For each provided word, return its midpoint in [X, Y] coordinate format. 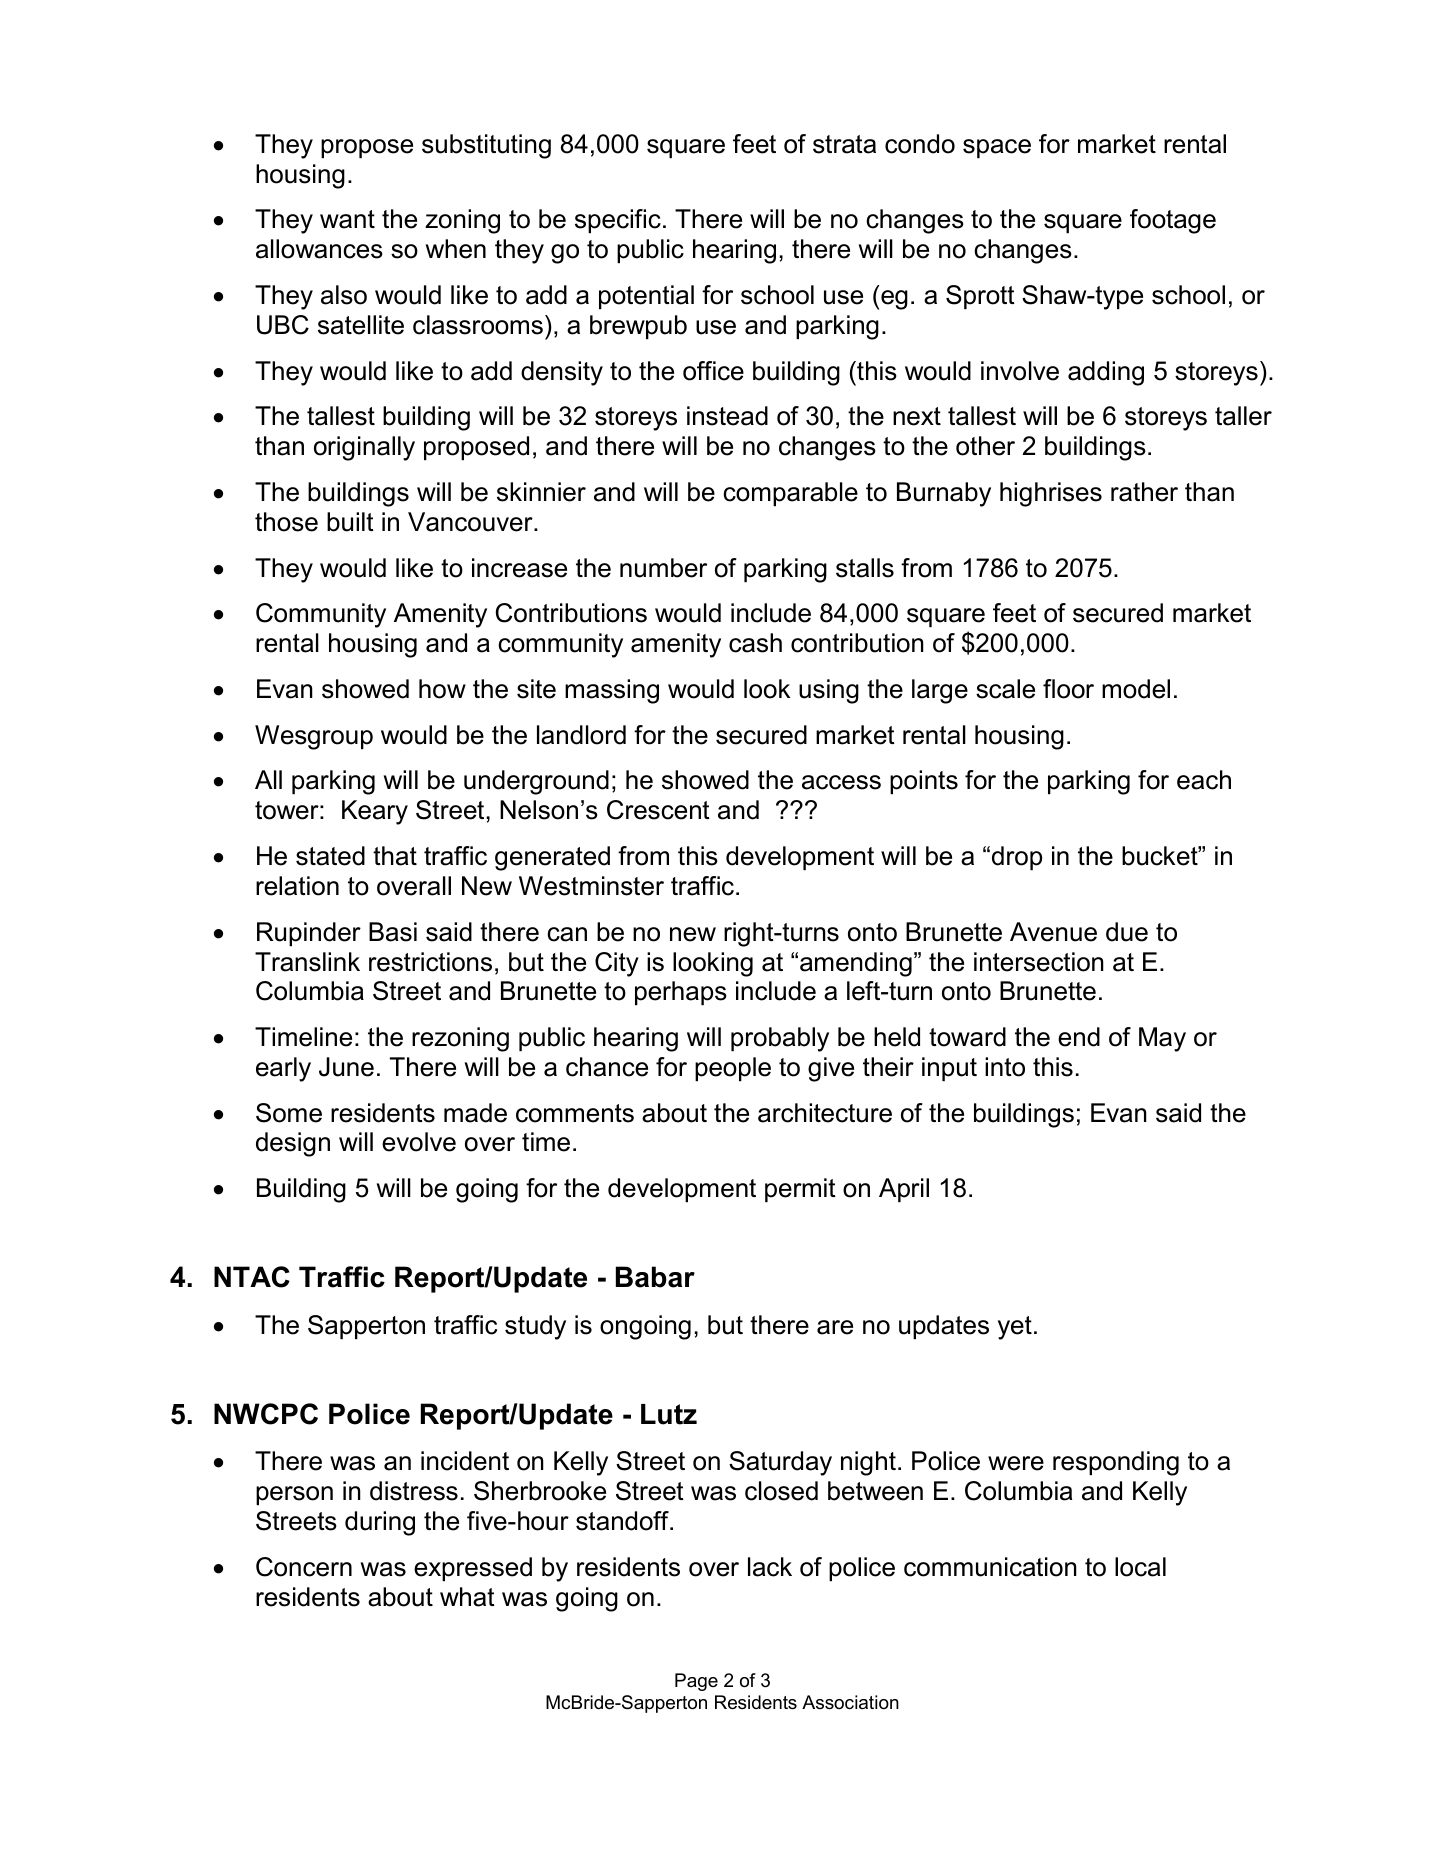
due [1127, 932]
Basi [393, 932]
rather [1144, 492]
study [535, 1327]
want [347, 219]
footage [1173, 221]
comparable [790, 494]
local [1140, 1567]
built [350, 522]
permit [800, 1190]
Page [696, 1682]
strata [844, 144]
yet [1015, 1328]
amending [856, 964]
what [467, 1597]
